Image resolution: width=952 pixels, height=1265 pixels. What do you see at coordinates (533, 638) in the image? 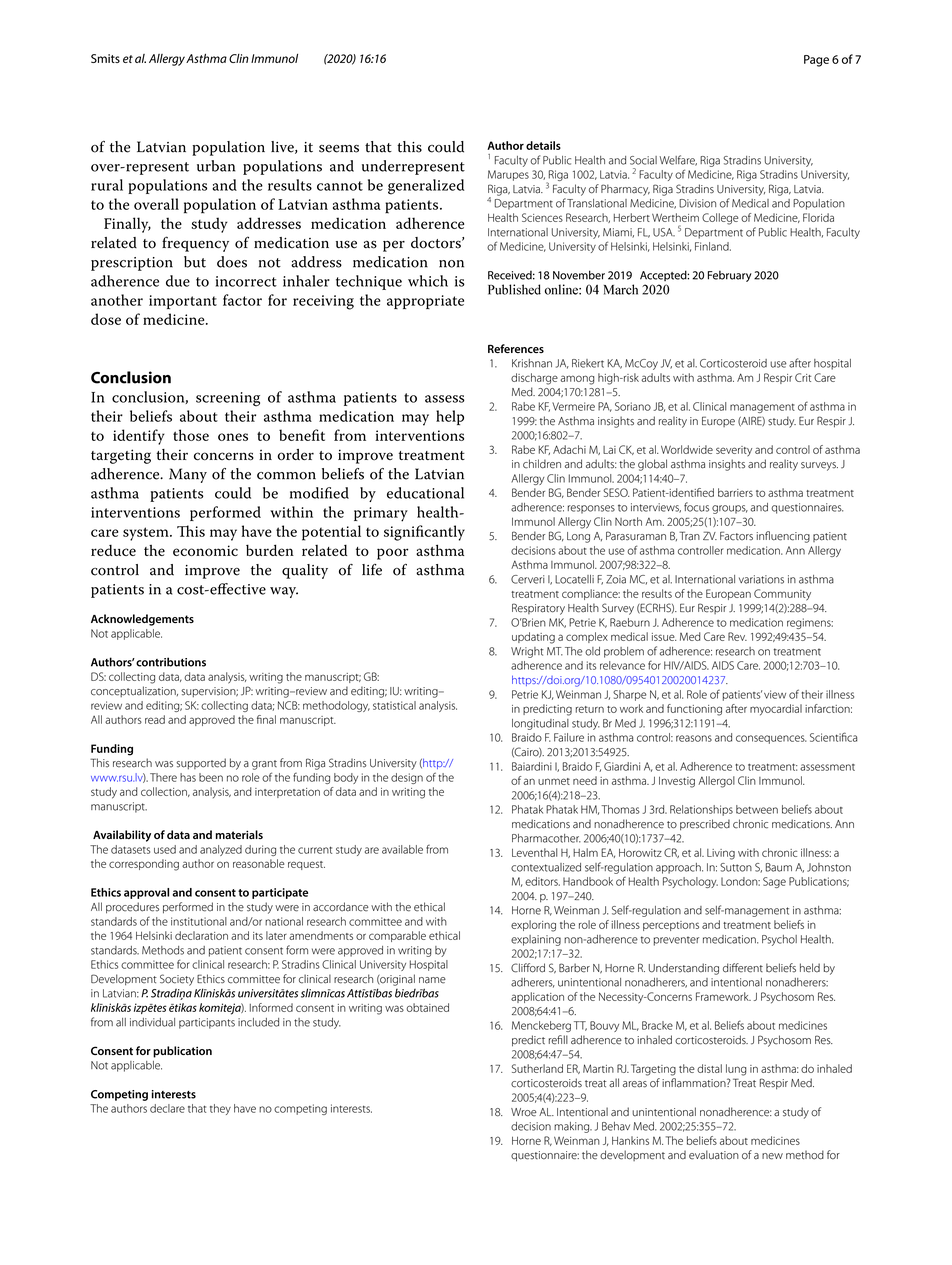
I see `updating` at bounding box center [533, 638].
